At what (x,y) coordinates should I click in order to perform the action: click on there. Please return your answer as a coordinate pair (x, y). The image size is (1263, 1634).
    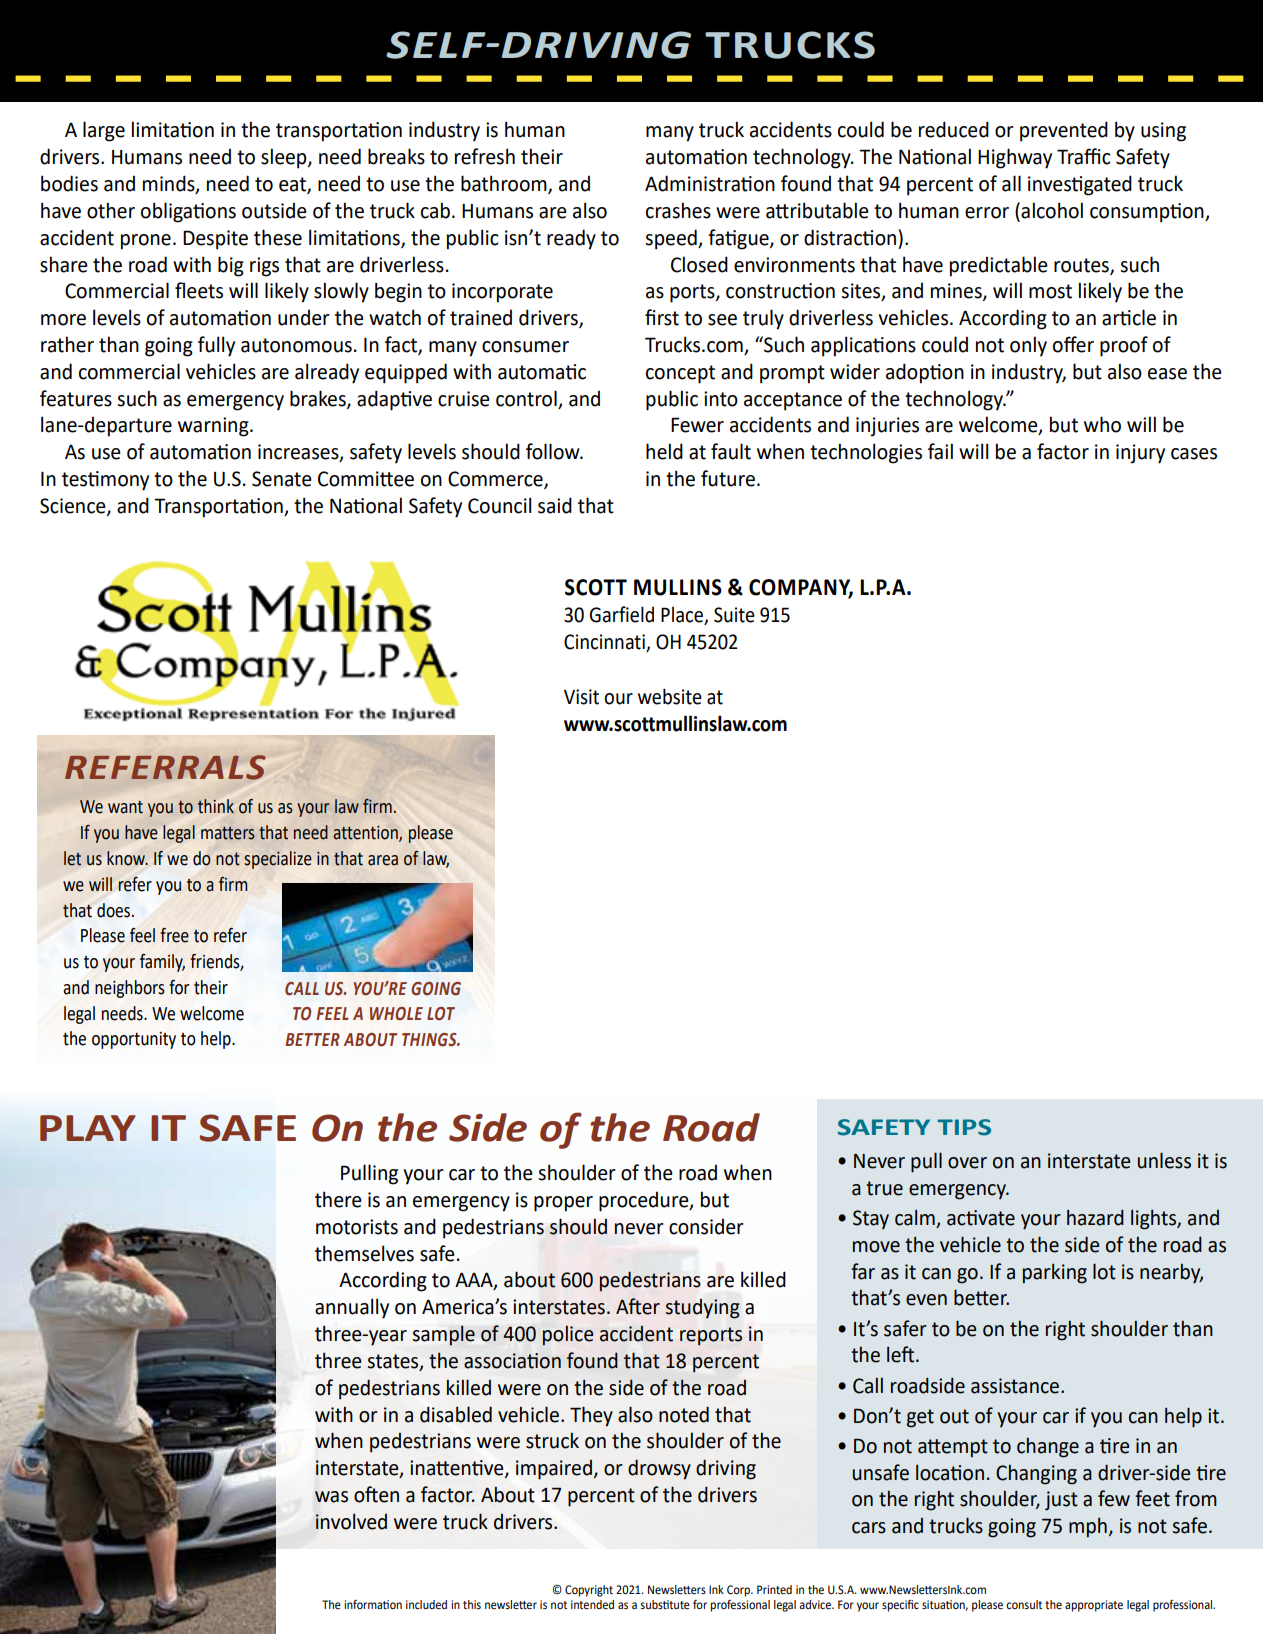
    Looking at the image, I should click on (338, 1199).
